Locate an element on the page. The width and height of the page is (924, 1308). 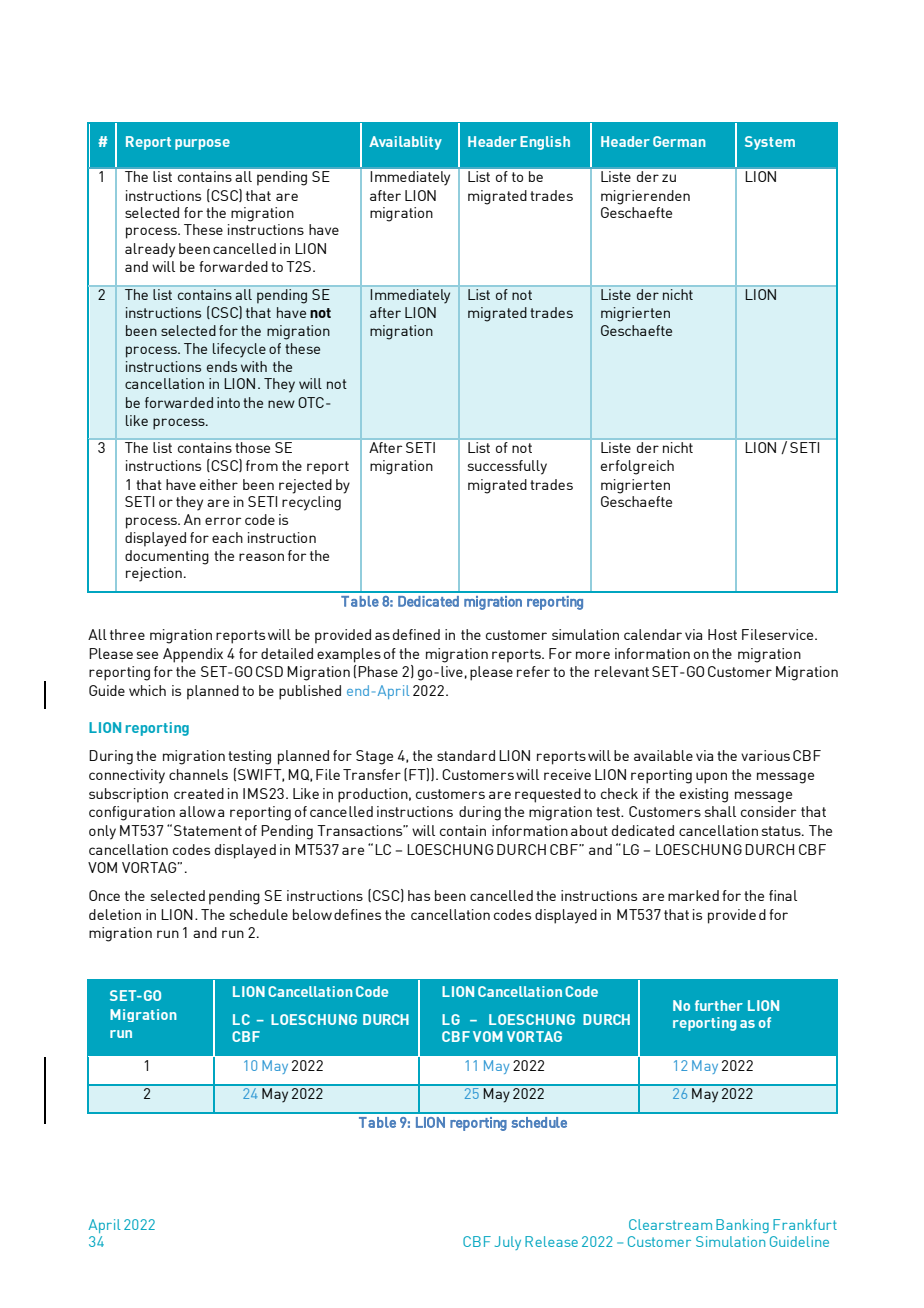
July is located at coordinates (508, 1243).
